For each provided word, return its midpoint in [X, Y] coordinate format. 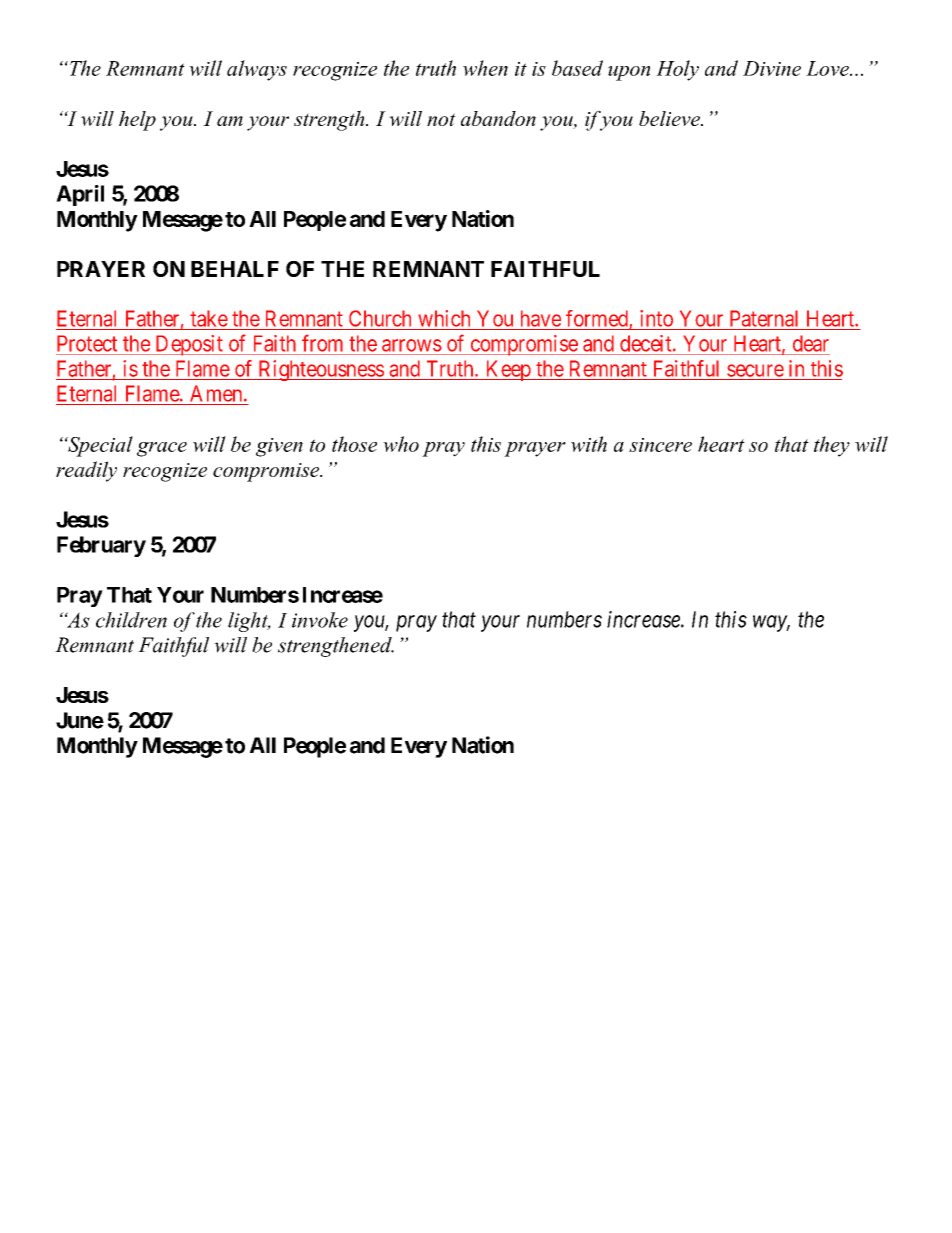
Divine [772, 68]
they [832, 446]
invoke [320, 620]
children [131, 620]
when [485, 68]
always [257, 70]
